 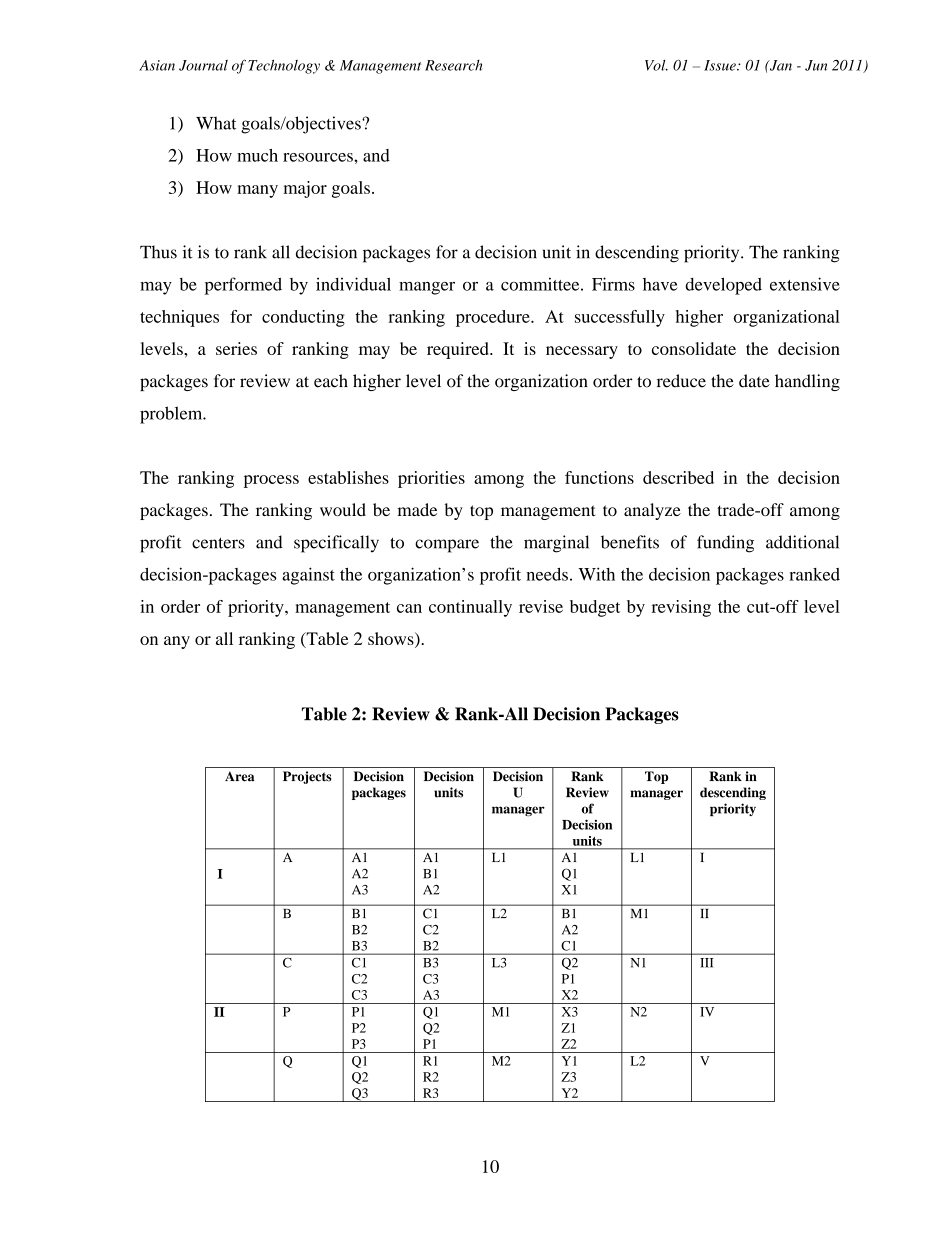 I want to click on III, so click(x=706, y=963).
